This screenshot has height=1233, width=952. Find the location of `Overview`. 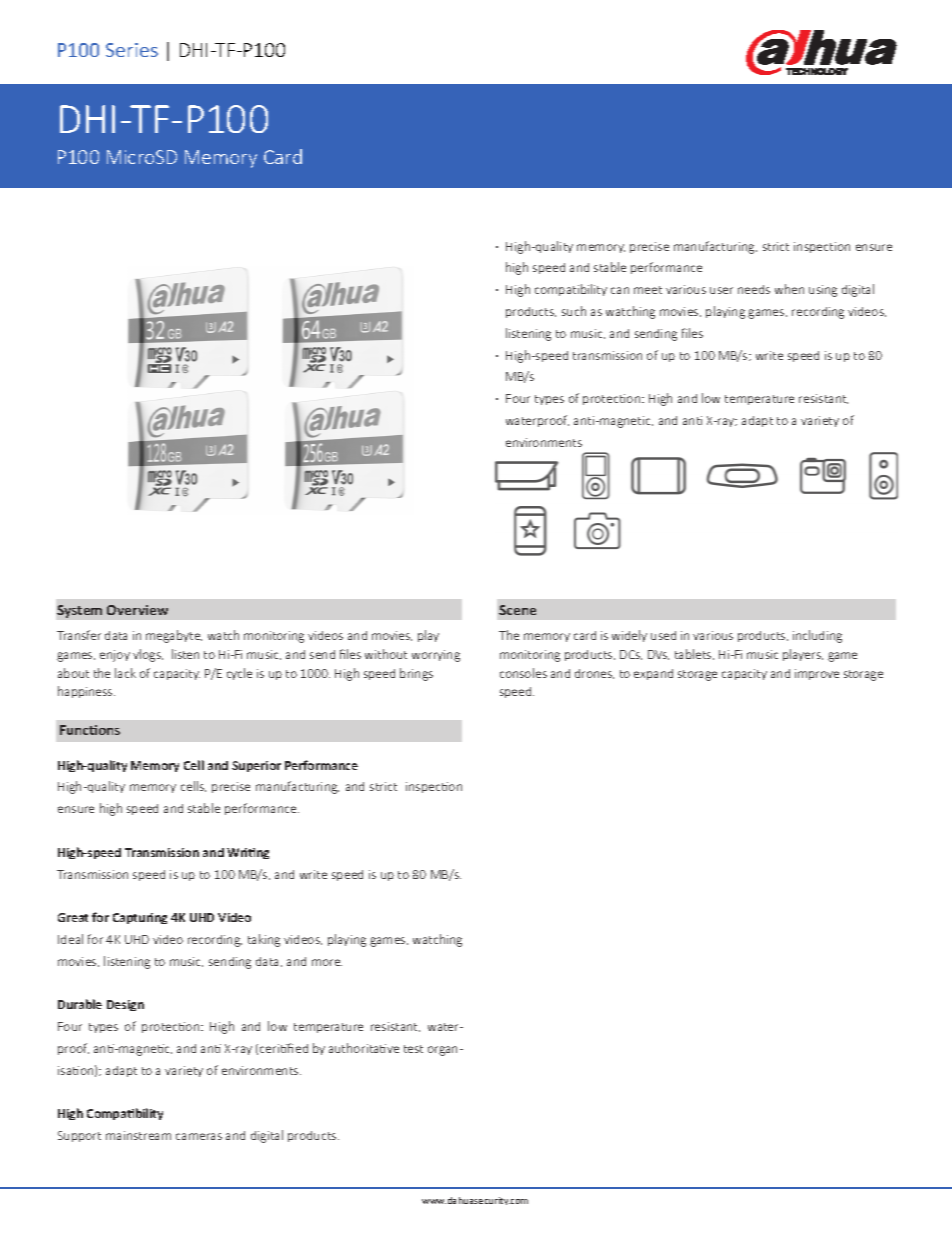

Overview is located at coordinates (137, 610).
